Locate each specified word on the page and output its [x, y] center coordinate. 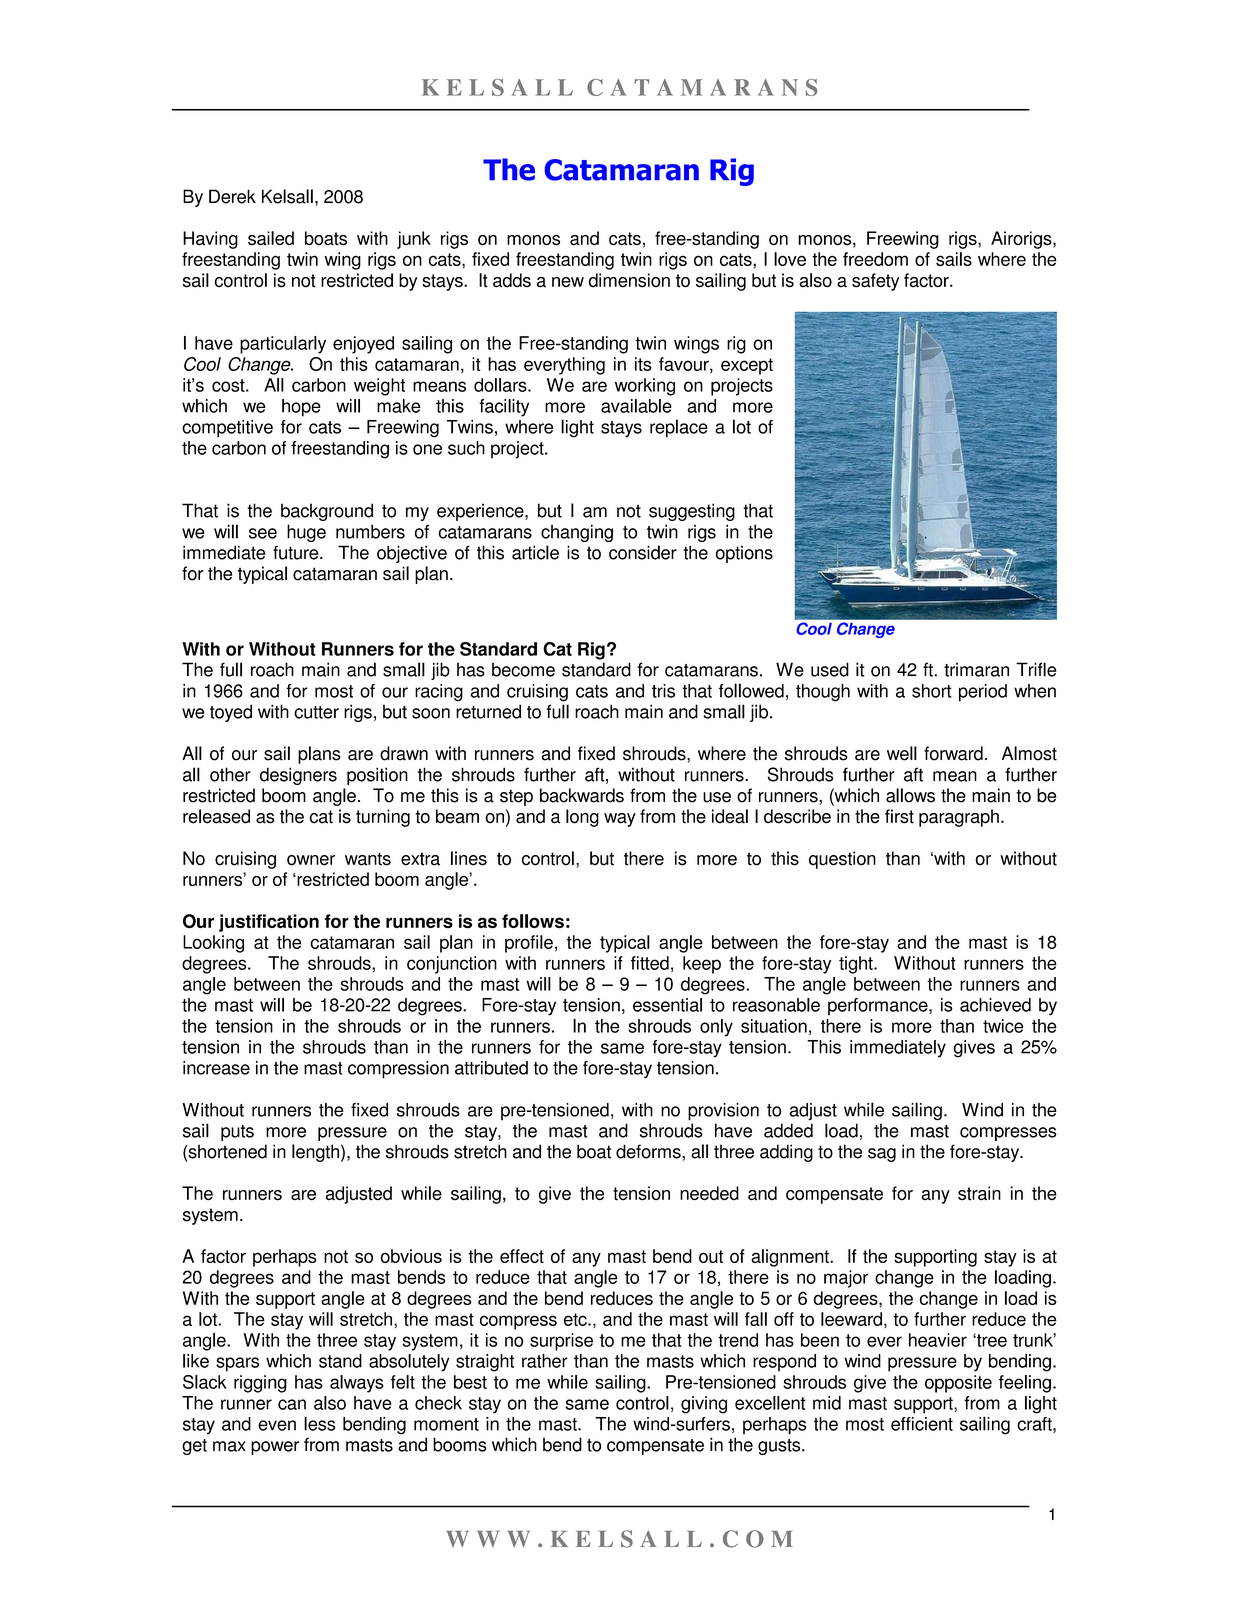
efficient [922, 1424]
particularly [283, 345]
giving [704, 1405]
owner [311, 860]
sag [882, 1155]
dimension [629, 280]
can [292, 1404]
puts [237, 1133]
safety [875, 282]
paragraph [959, 818]
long [582, 818]
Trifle [1036, 669]
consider [643, 552]
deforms [649, 1151]
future [297, 552]
